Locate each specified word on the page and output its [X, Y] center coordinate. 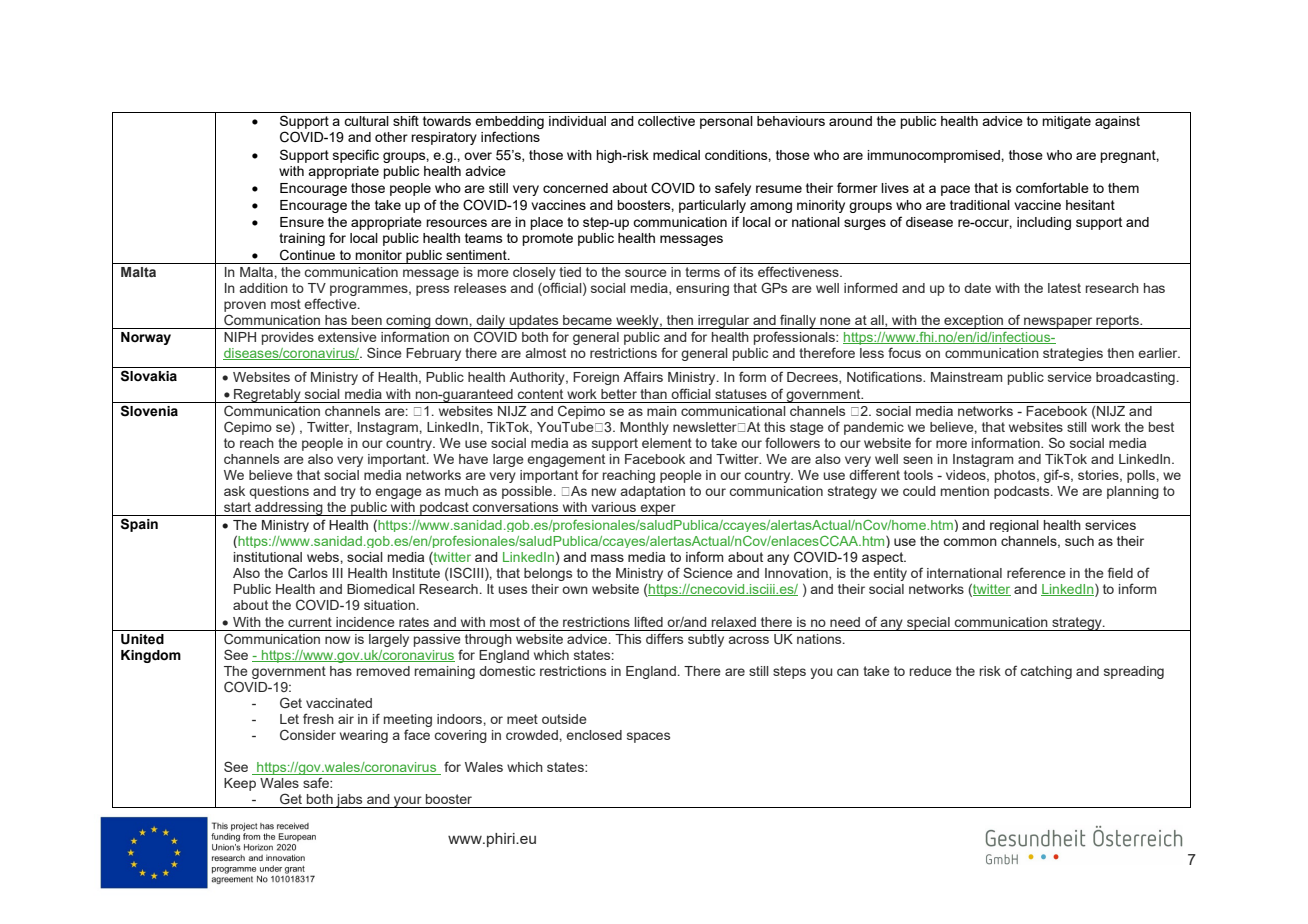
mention [965, 491]
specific [356, 156]
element [667, 443]
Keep [240, 784]
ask [234, 491]
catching [1046, 672]
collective [666, 121]
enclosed [594, 735]
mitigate [1066, 122]
